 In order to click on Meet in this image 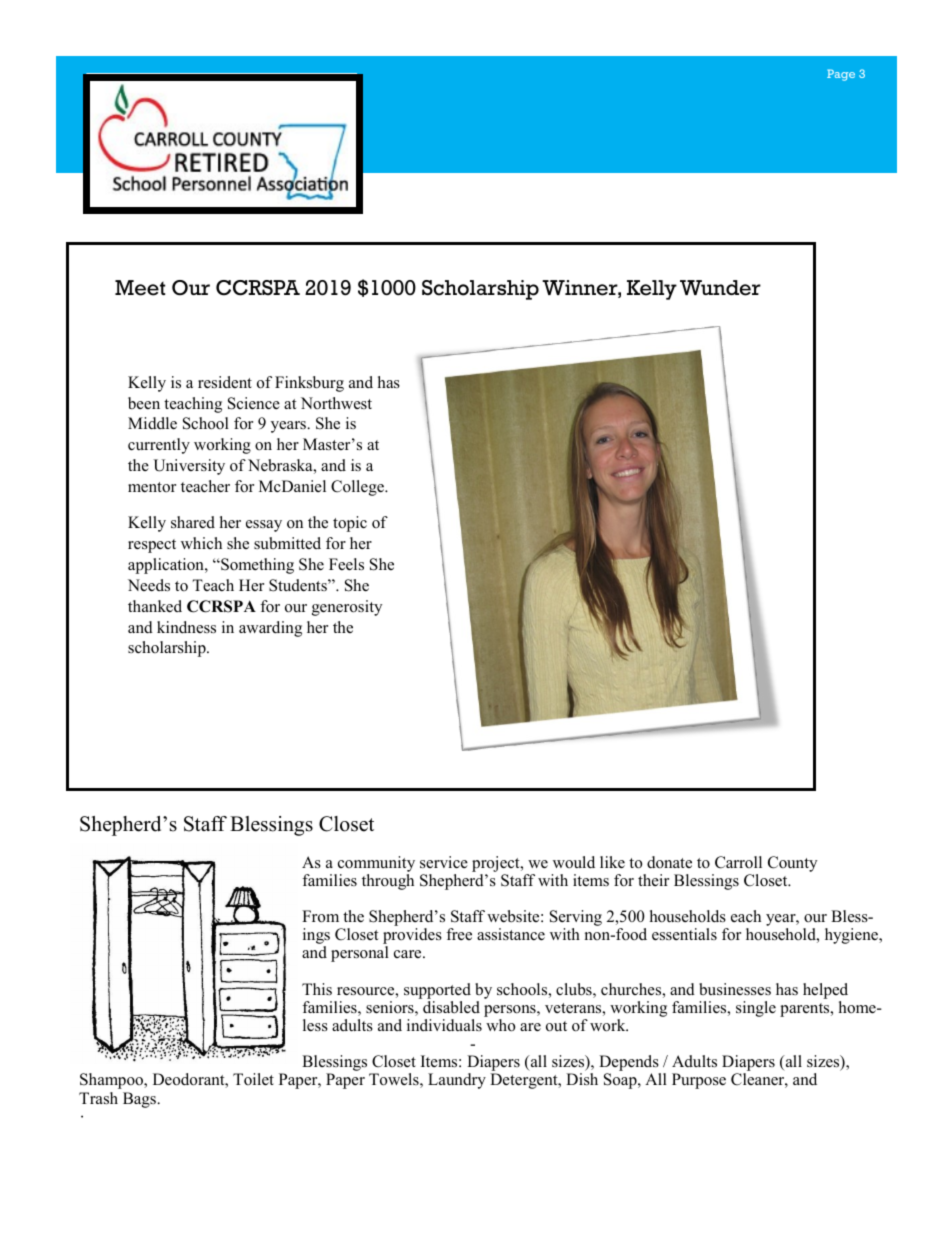, I will do `click(140, 288)`.
